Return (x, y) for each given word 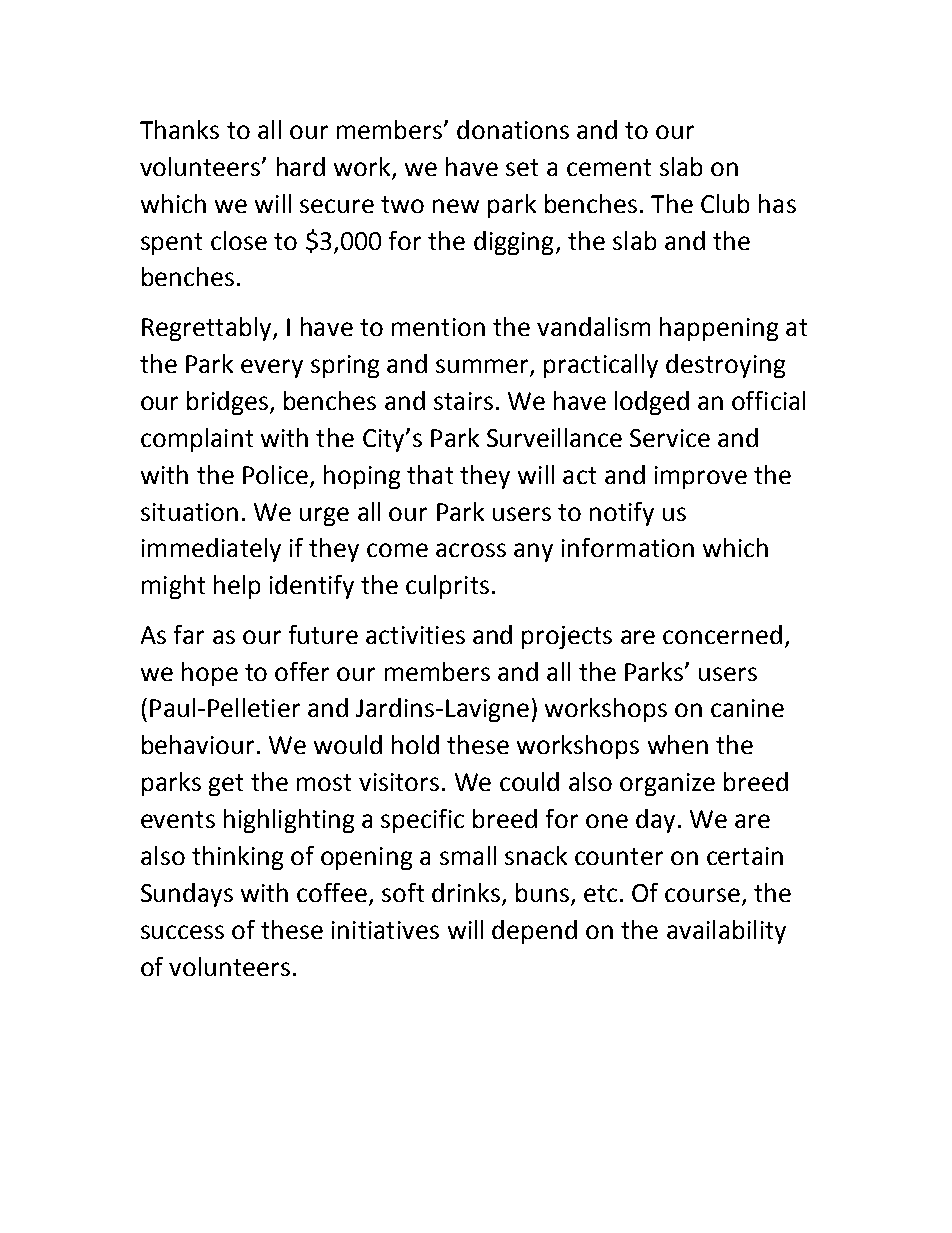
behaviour (198, 744)
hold (415, 744)
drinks (467, 894)
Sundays (187, 895)
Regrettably (208, 329)
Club (725, 203)
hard (301, 166)
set (522, 167)
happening (719, 329)
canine (747, 708)
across (471, 550)
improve (701, 477)
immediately (211, 550)
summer (482, 366)
